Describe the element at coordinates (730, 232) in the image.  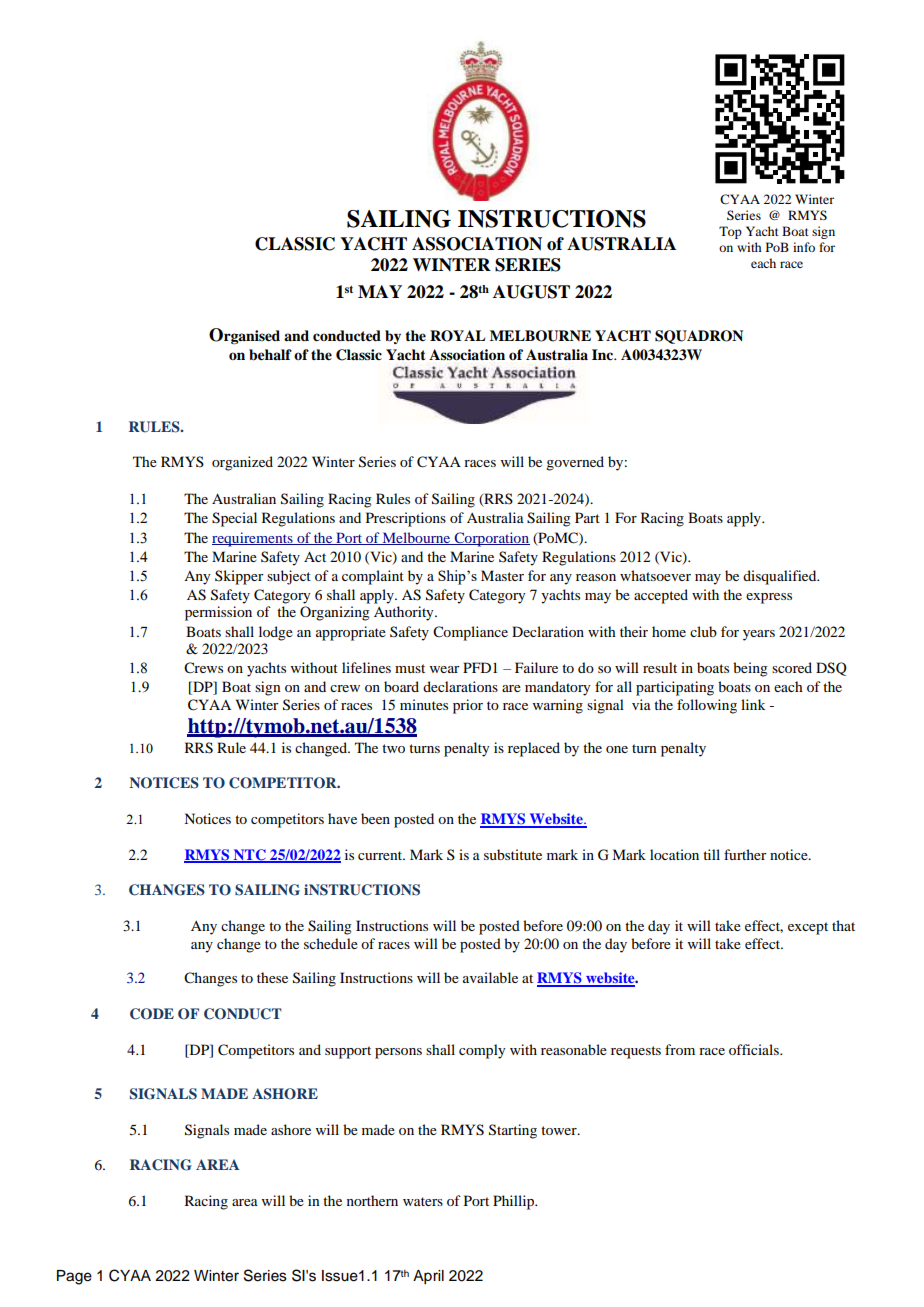
I see `Top` at that location.
